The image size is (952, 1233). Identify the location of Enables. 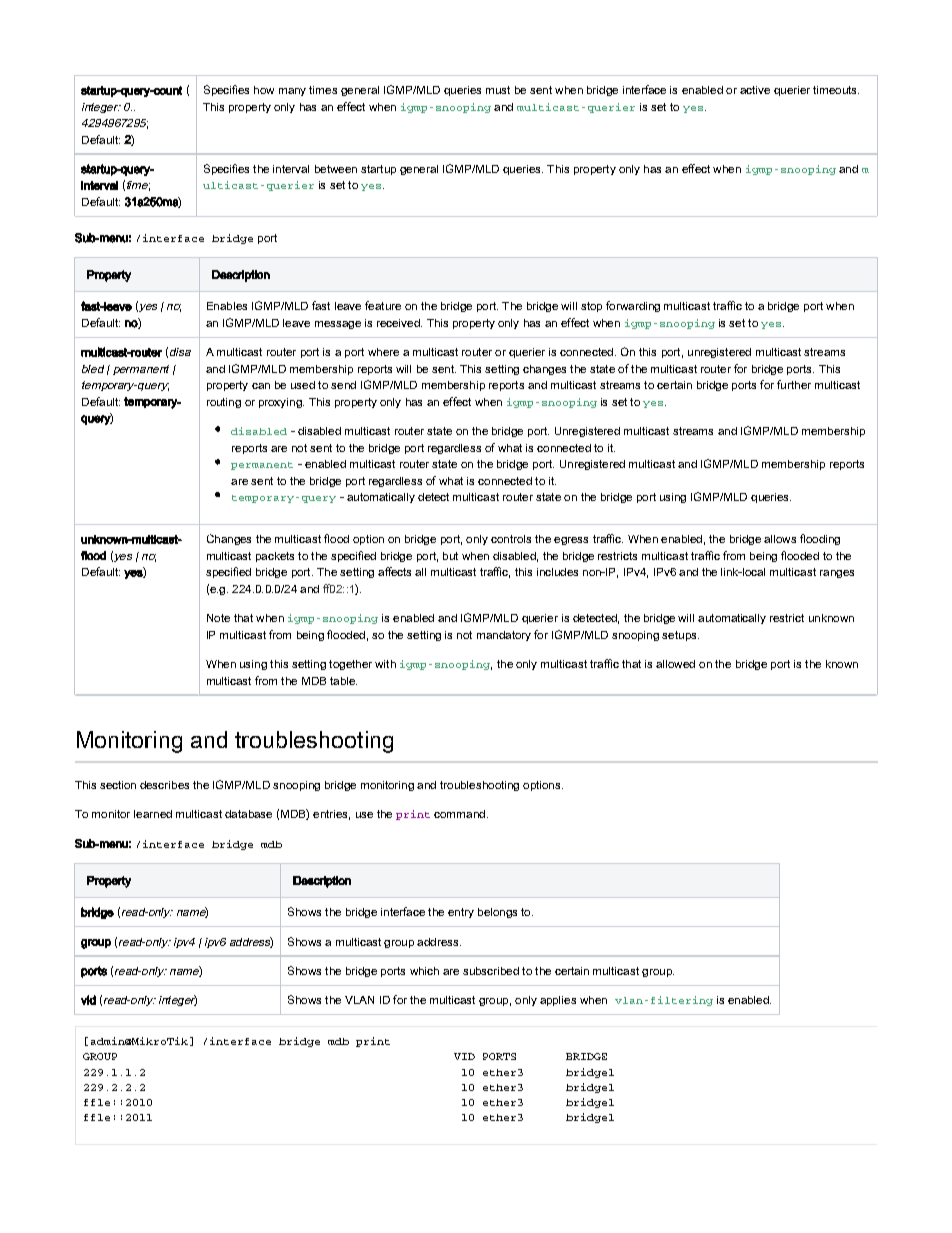
(227, 306).
